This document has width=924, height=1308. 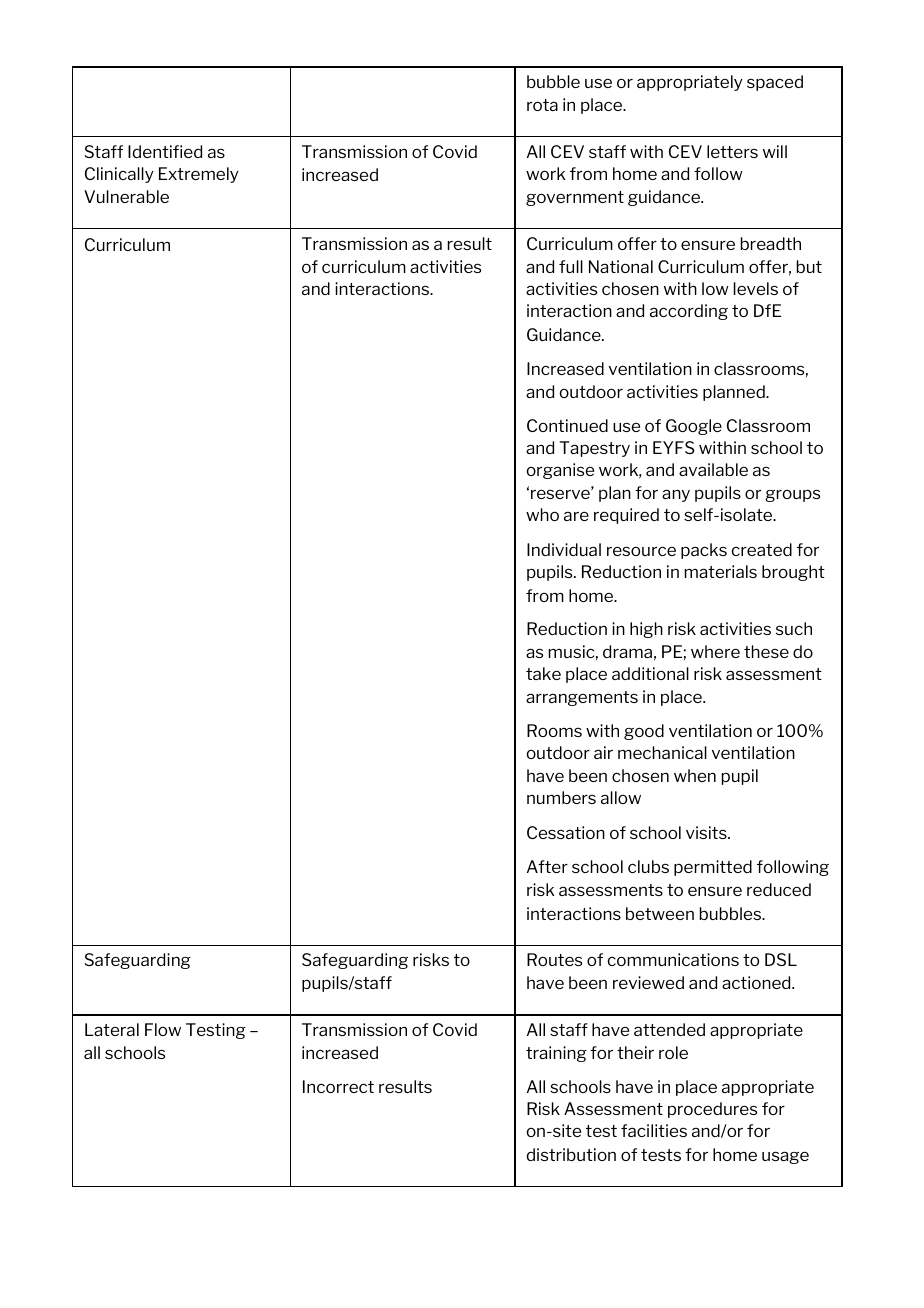 What do you see at coordinates (163, 1029) in the document?
I see `Flow` at bounding box center [163, 1029].
